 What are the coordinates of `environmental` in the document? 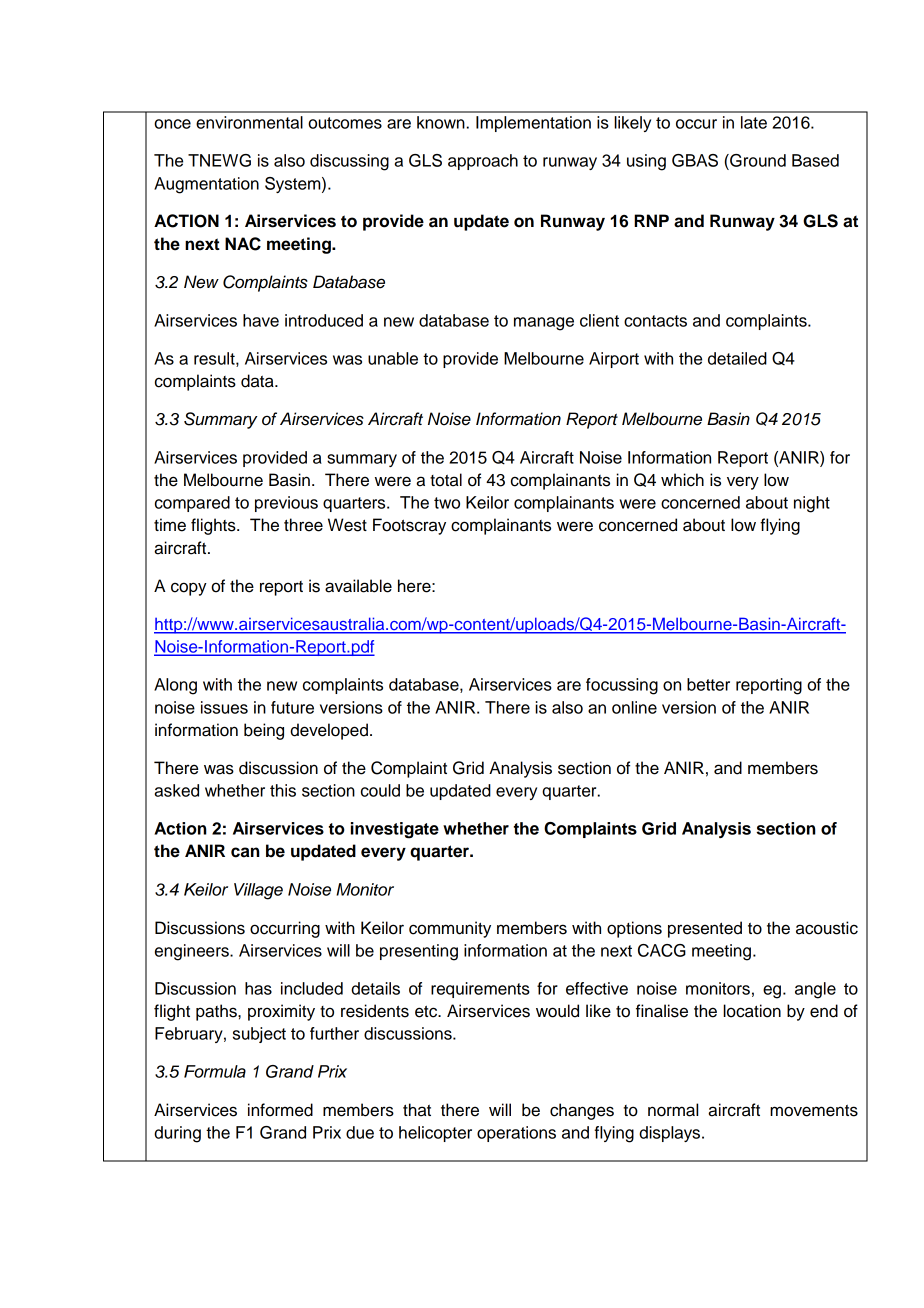 It's located at (249, 122).
